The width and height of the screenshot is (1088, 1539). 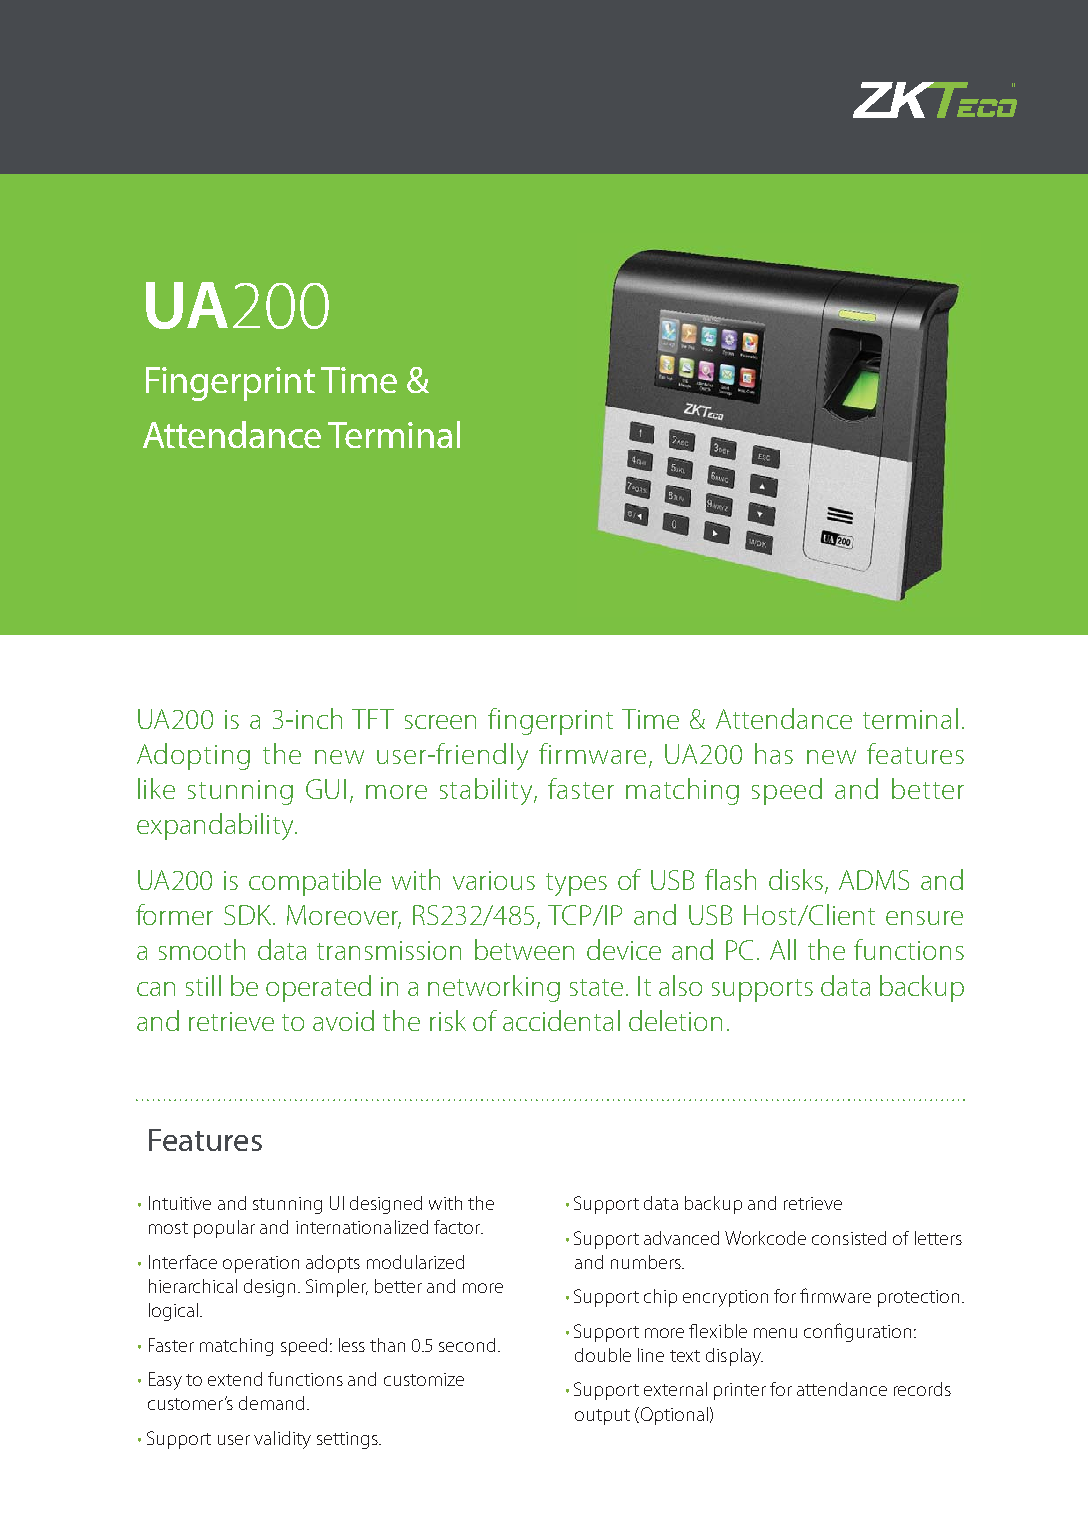 I want to click on Adopting, so click(x=193, y=756).
